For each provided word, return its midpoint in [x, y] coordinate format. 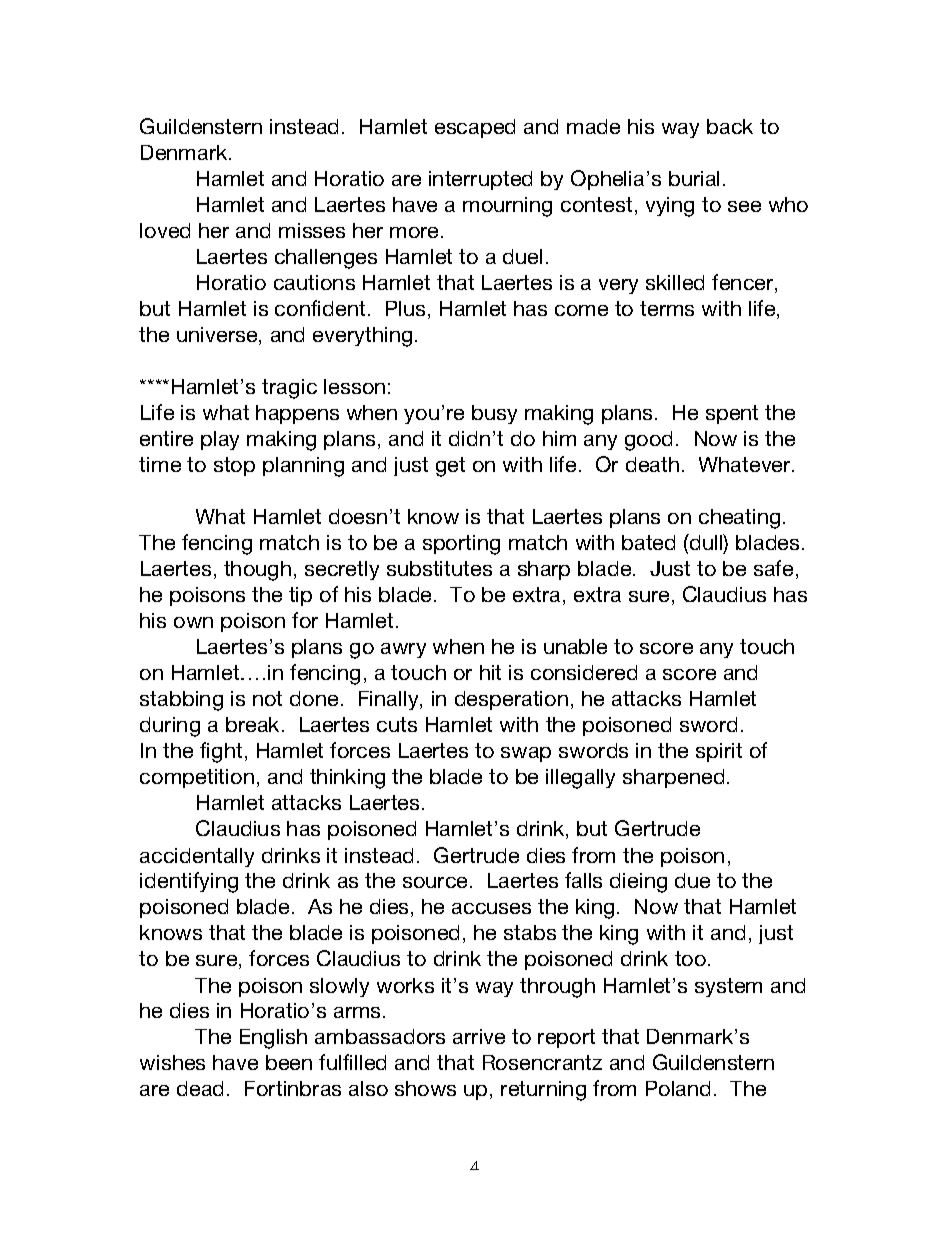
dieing [638, 883]
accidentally [197, 857]
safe [773, 568]
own [193, 622]
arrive [479, 1036]
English [273, 1039]
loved [165, 230]
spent [732, 414]
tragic [289, 389]
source [437, 882]
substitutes [439, 568]
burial [694, 178]
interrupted [480, 180]
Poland [678, 1088]
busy [494, 414]
